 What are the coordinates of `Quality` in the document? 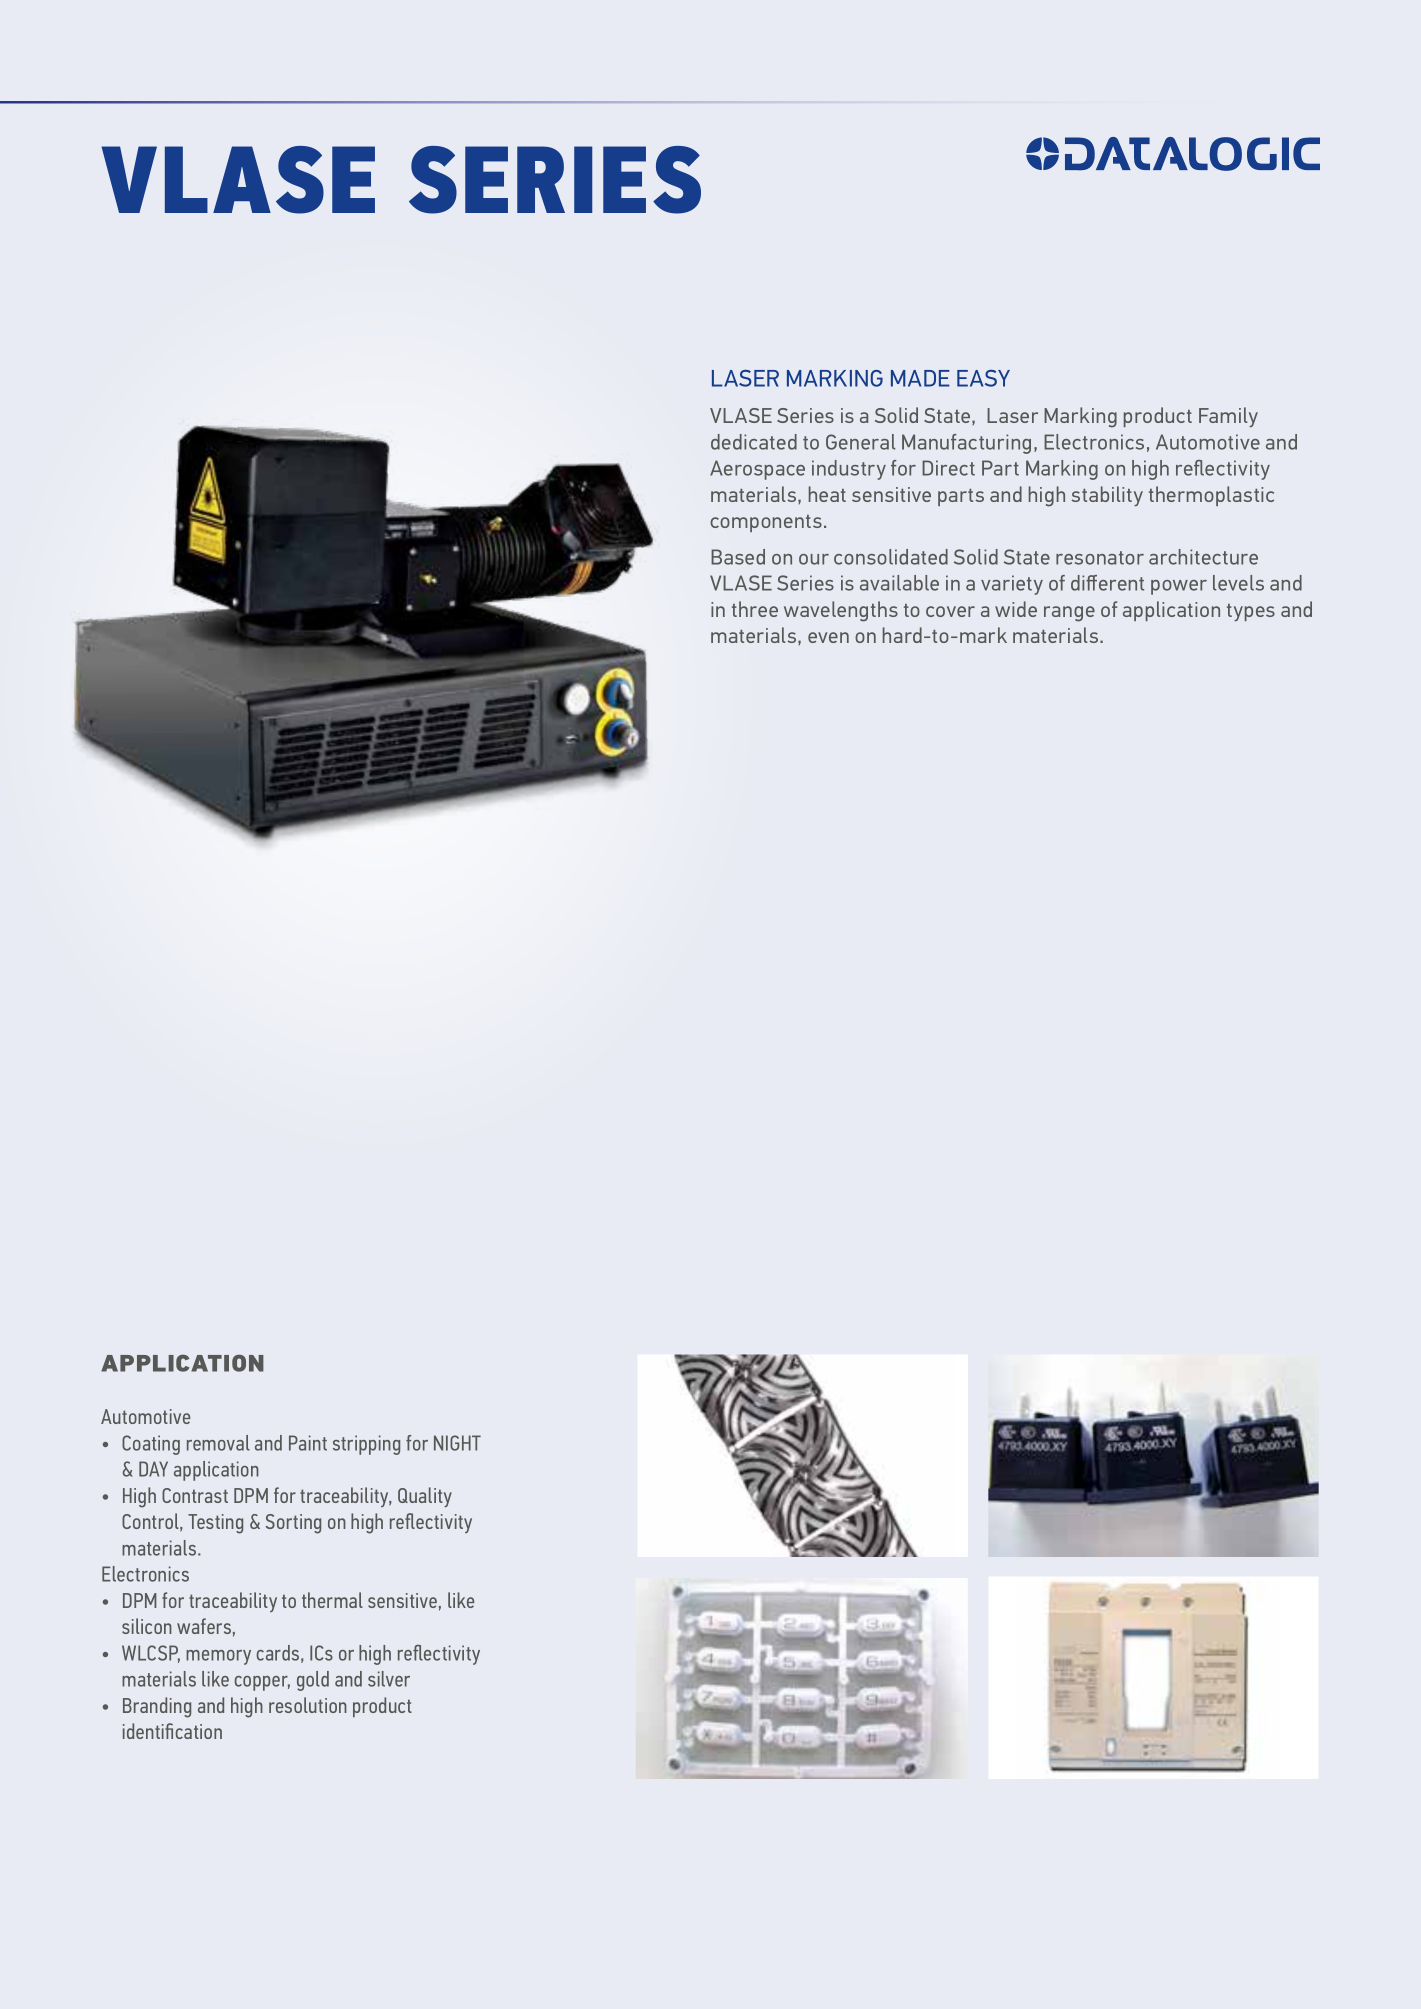 It's located at (425, 1497).
